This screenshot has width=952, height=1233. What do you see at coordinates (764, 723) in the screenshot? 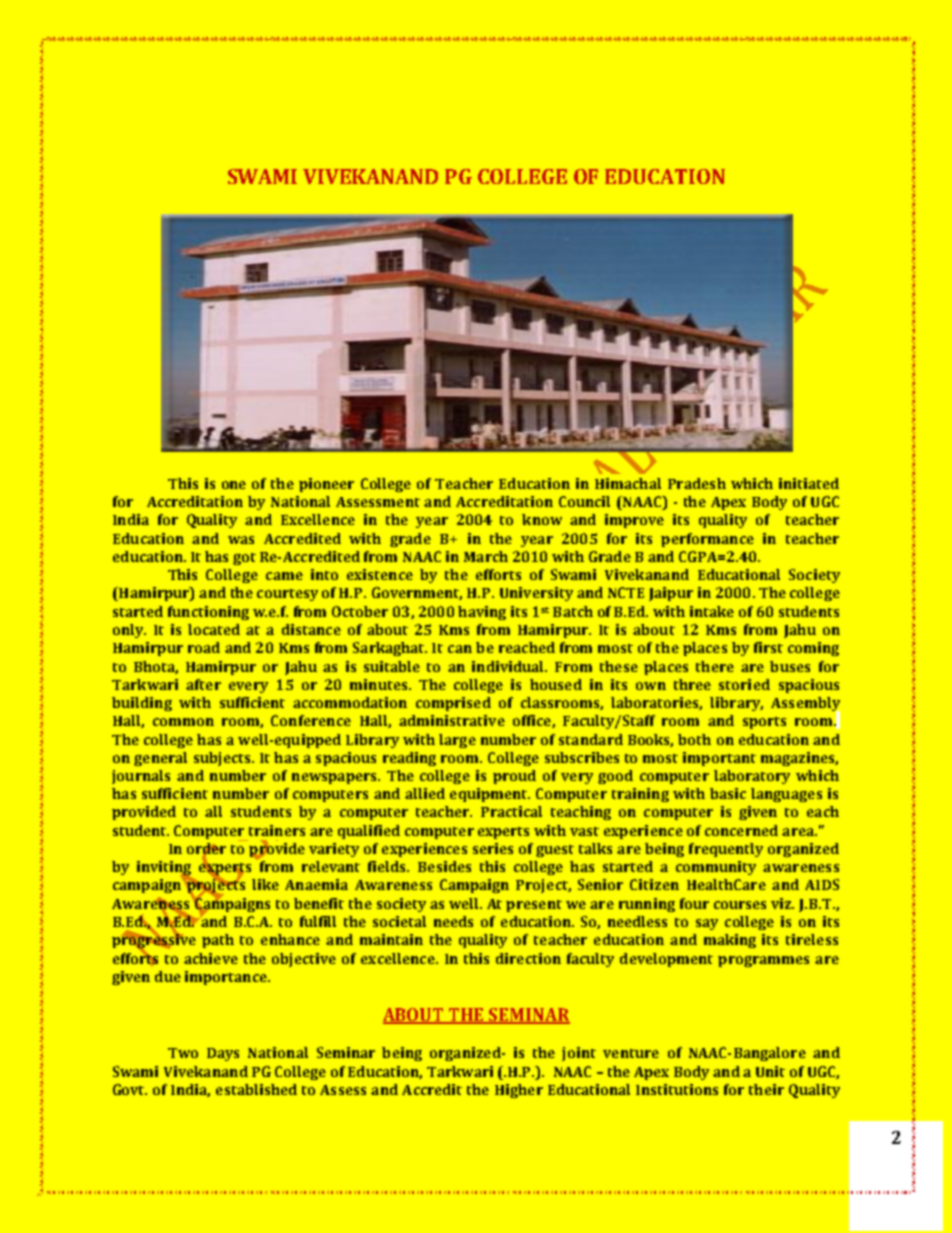
I see `sports` at bounding box center [764, 723].
